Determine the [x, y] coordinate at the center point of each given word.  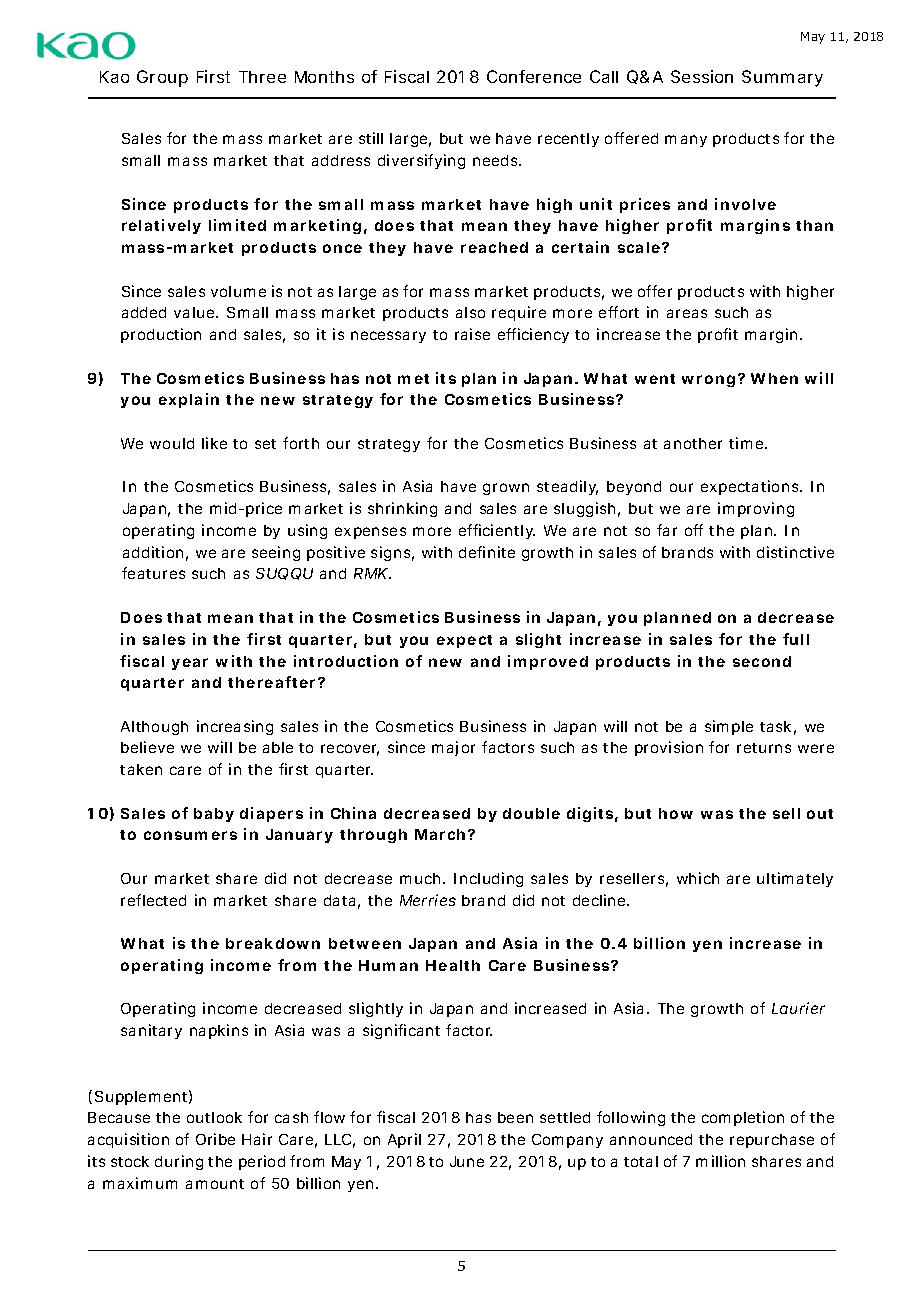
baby [214, 815]
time [747, 443]
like [214, 443]
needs [497, 160]
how [676, 813]
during [179, 1162]
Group [162, 78]
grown [506, 489]
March [440, 834]
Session [702, 76]
